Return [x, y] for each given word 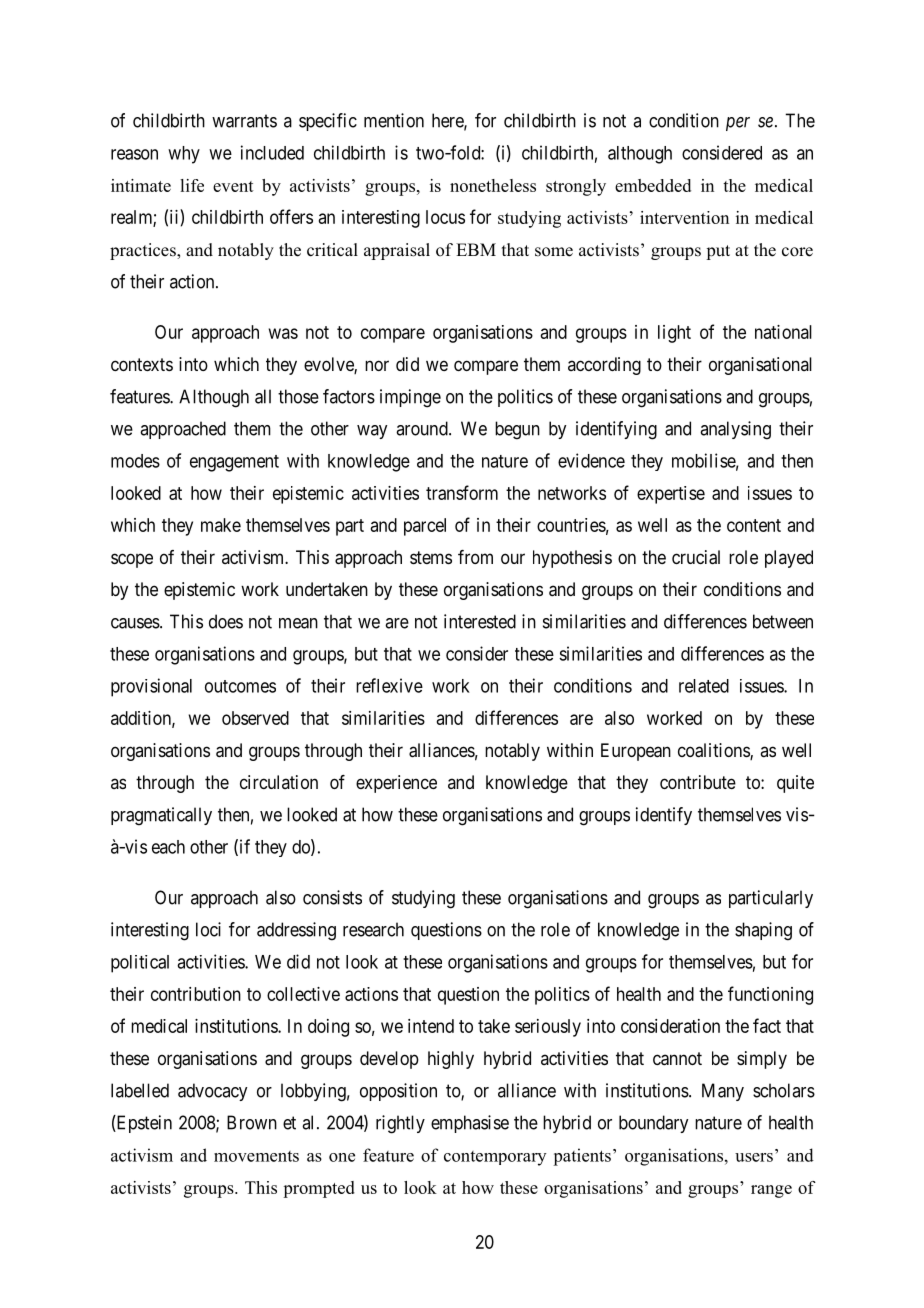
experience [396, 784]
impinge [410, 398]
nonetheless [493, 185]
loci [208, 929]
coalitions [714, 751]
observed [255, 718]
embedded [653, 185]
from [475, 557]
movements [256, 1156]
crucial [696, 557]
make [221, 525]
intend [431, 1026]
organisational [760, 366]
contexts [142, 364]
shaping [763, 931]
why [184, 155]
